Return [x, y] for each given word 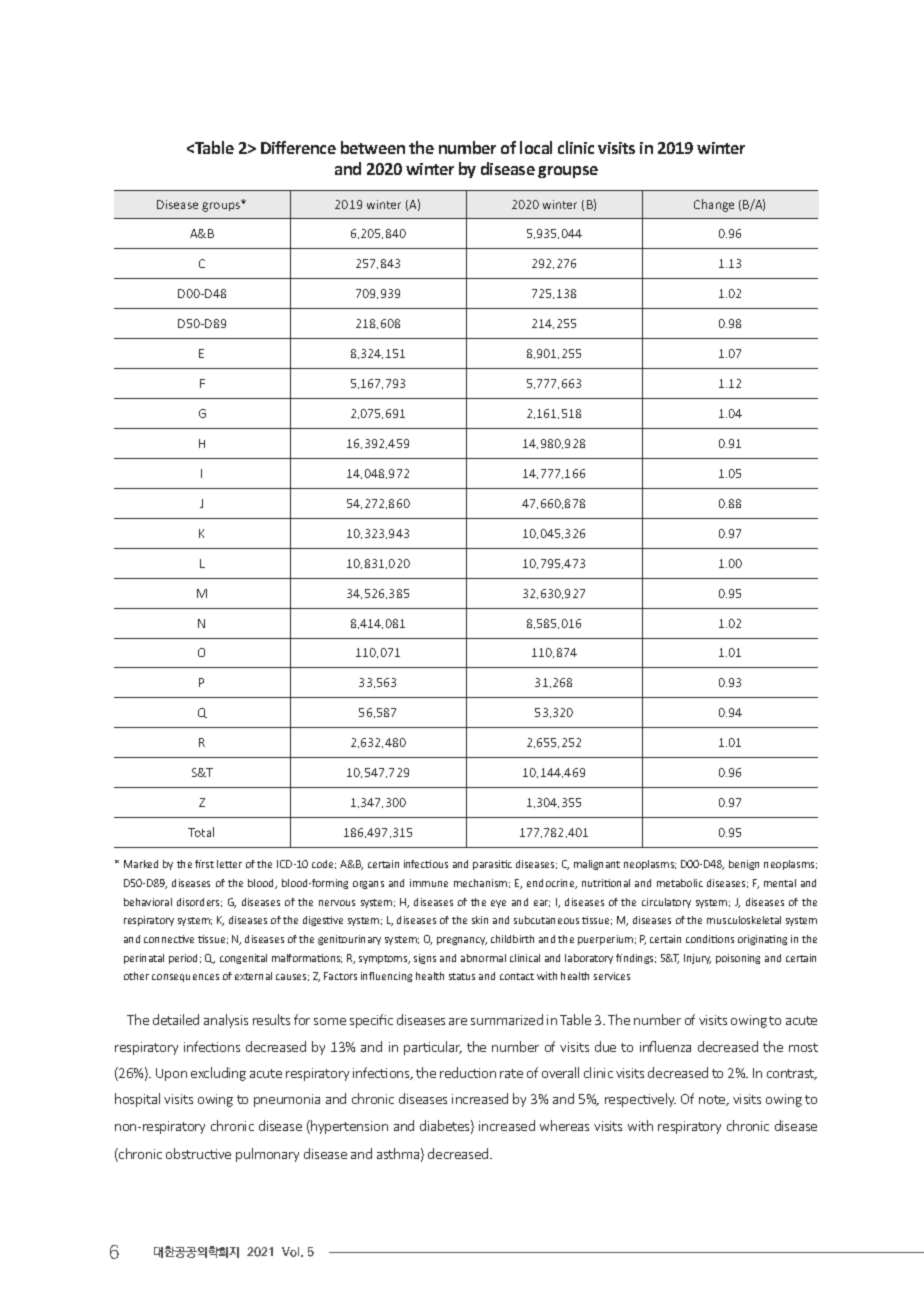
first [204, 864]
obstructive [198, 1153]
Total [201, 832]
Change [714, 205]
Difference [298, 147]
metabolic [680, 883]
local [536, 147]
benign [744, 865]
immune [429, 883]
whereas [564, 1125]
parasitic [492, 865]
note [713, 1100]
